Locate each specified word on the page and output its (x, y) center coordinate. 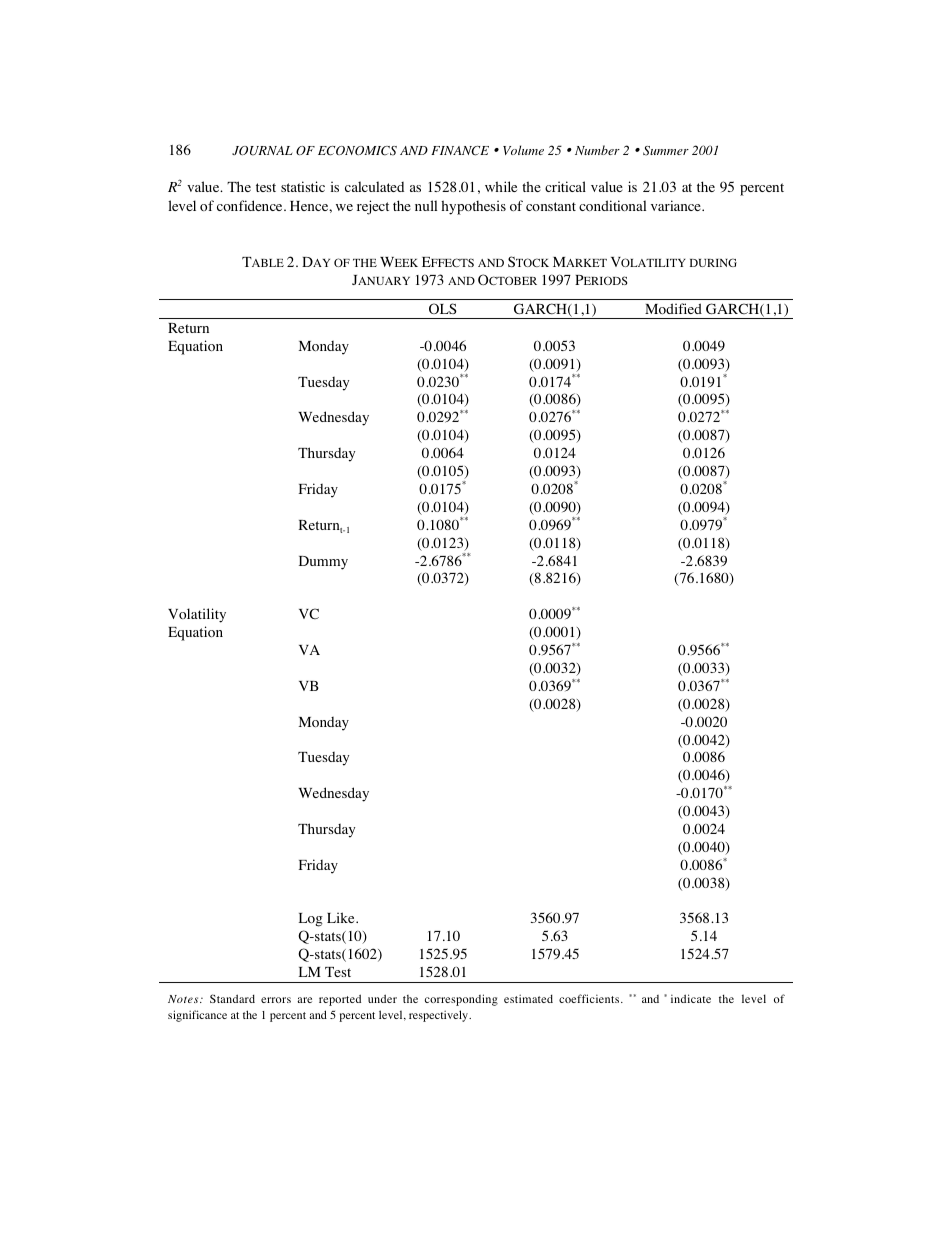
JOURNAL (262, 151)
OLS (443, 308)
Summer (666, 151)
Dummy (323, 563)
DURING (713, 262)
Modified (673, 308)
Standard (232, 998)
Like (342, 917)
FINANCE (460, 151)
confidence (251, 205)
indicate (691, 998)
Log (311, 920)
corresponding (461, 1000)
